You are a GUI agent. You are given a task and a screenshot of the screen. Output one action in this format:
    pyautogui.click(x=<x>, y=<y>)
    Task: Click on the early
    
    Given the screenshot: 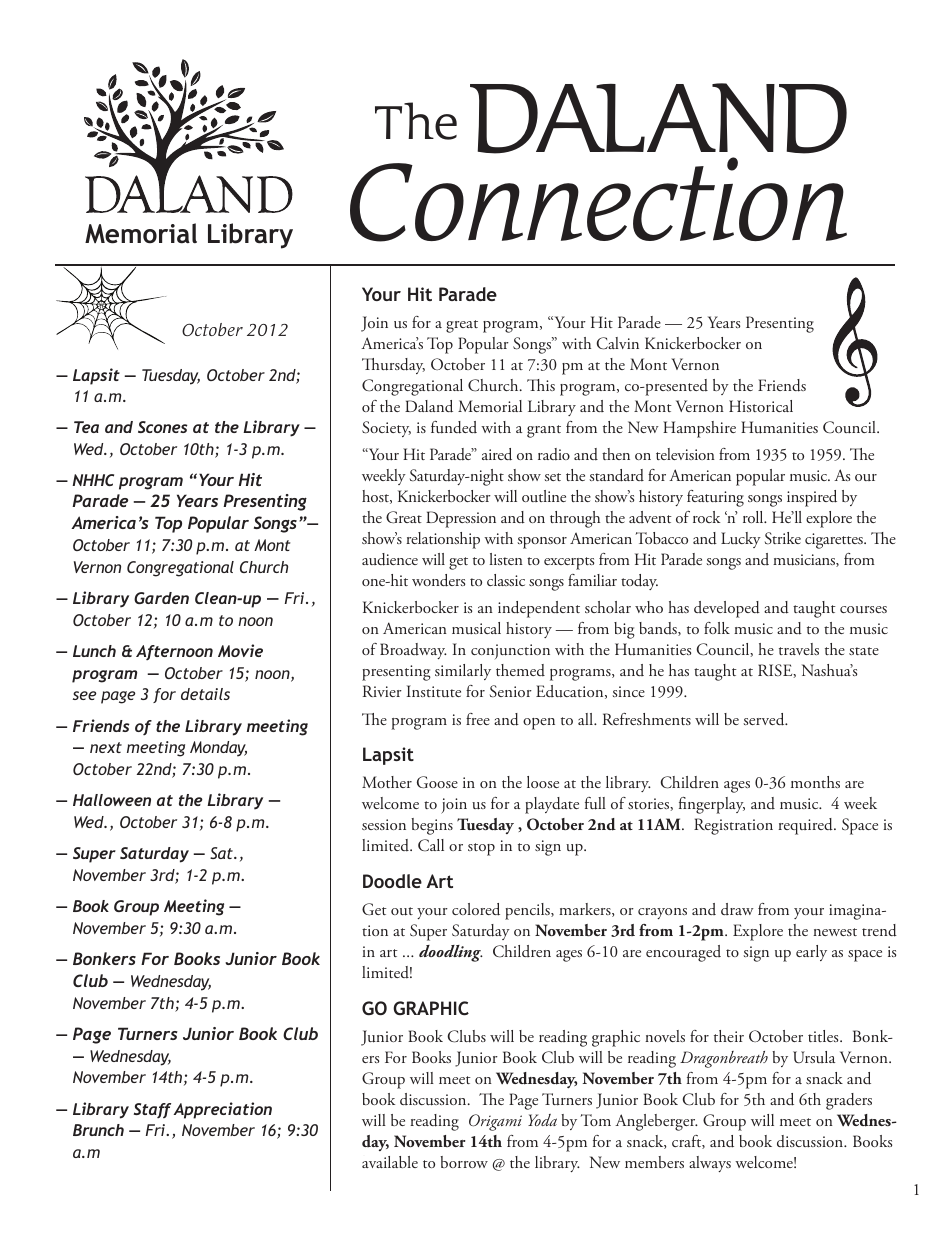 What is the action you would take?
    pyautogui.click(x=811, y=953)
